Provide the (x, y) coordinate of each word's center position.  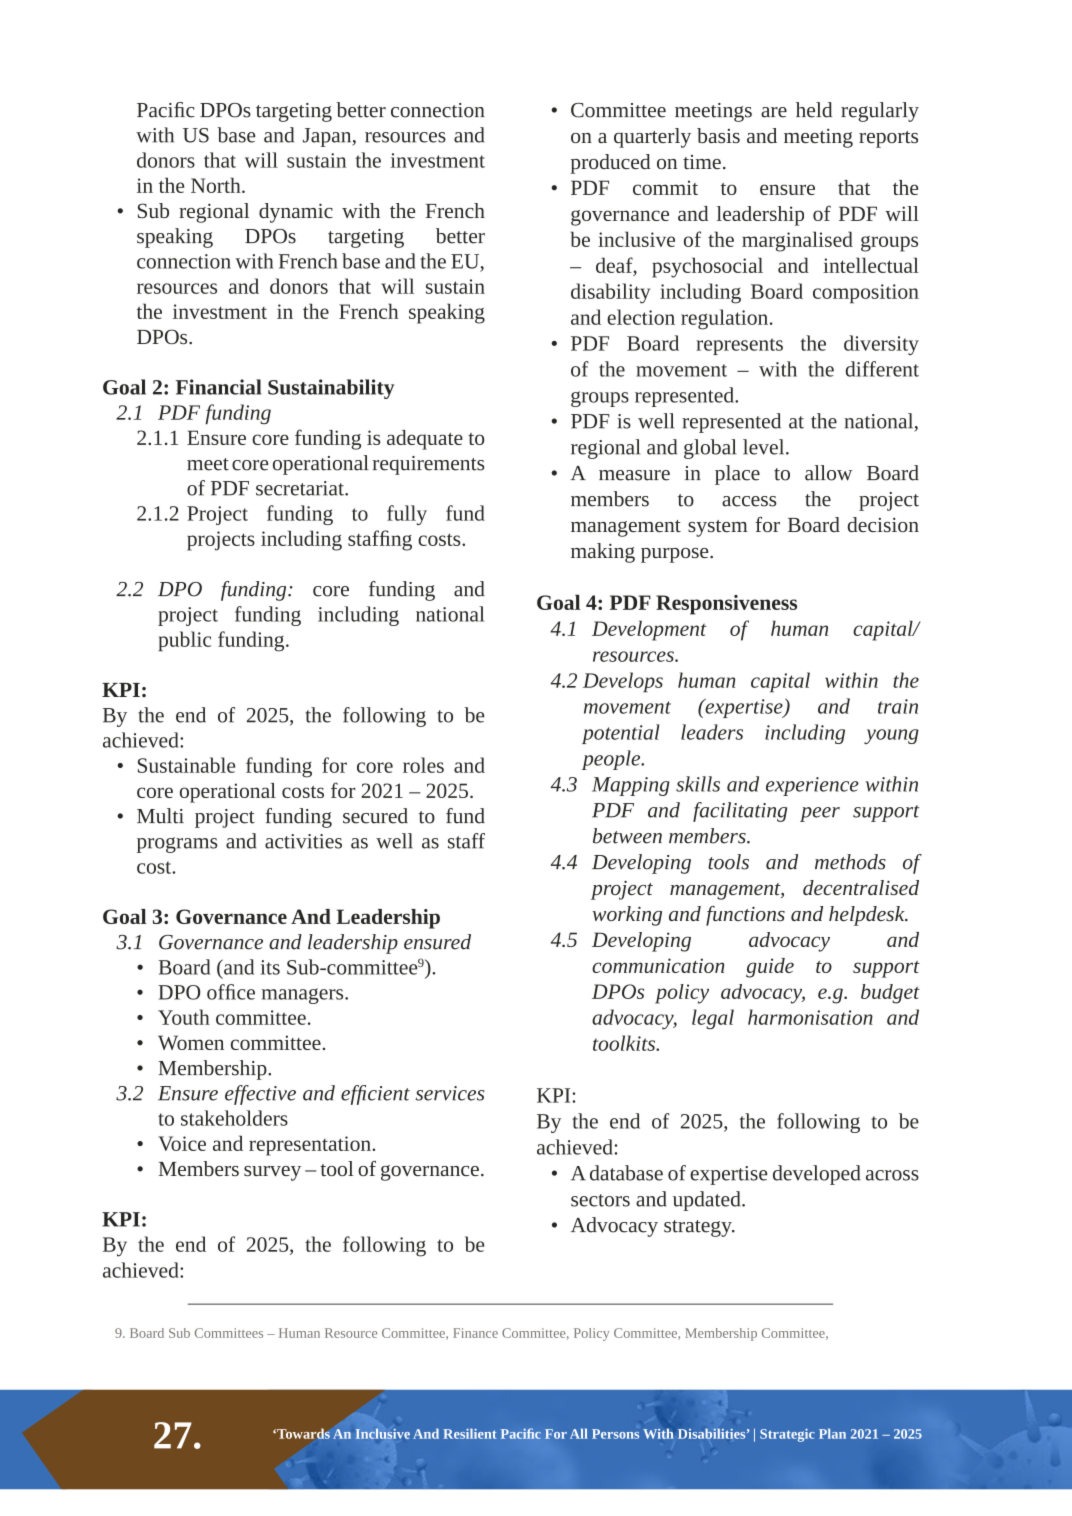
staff (466, 841)
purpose (676, 555)
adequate (425, 440)
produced (610, 164)
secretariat (301, 488)
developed (816, 1175)
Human (299, 1333)
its (270, 967)
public (185, 641)
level (765, 447)
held (814, 110)
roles (423, 765)
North (217, 185)
